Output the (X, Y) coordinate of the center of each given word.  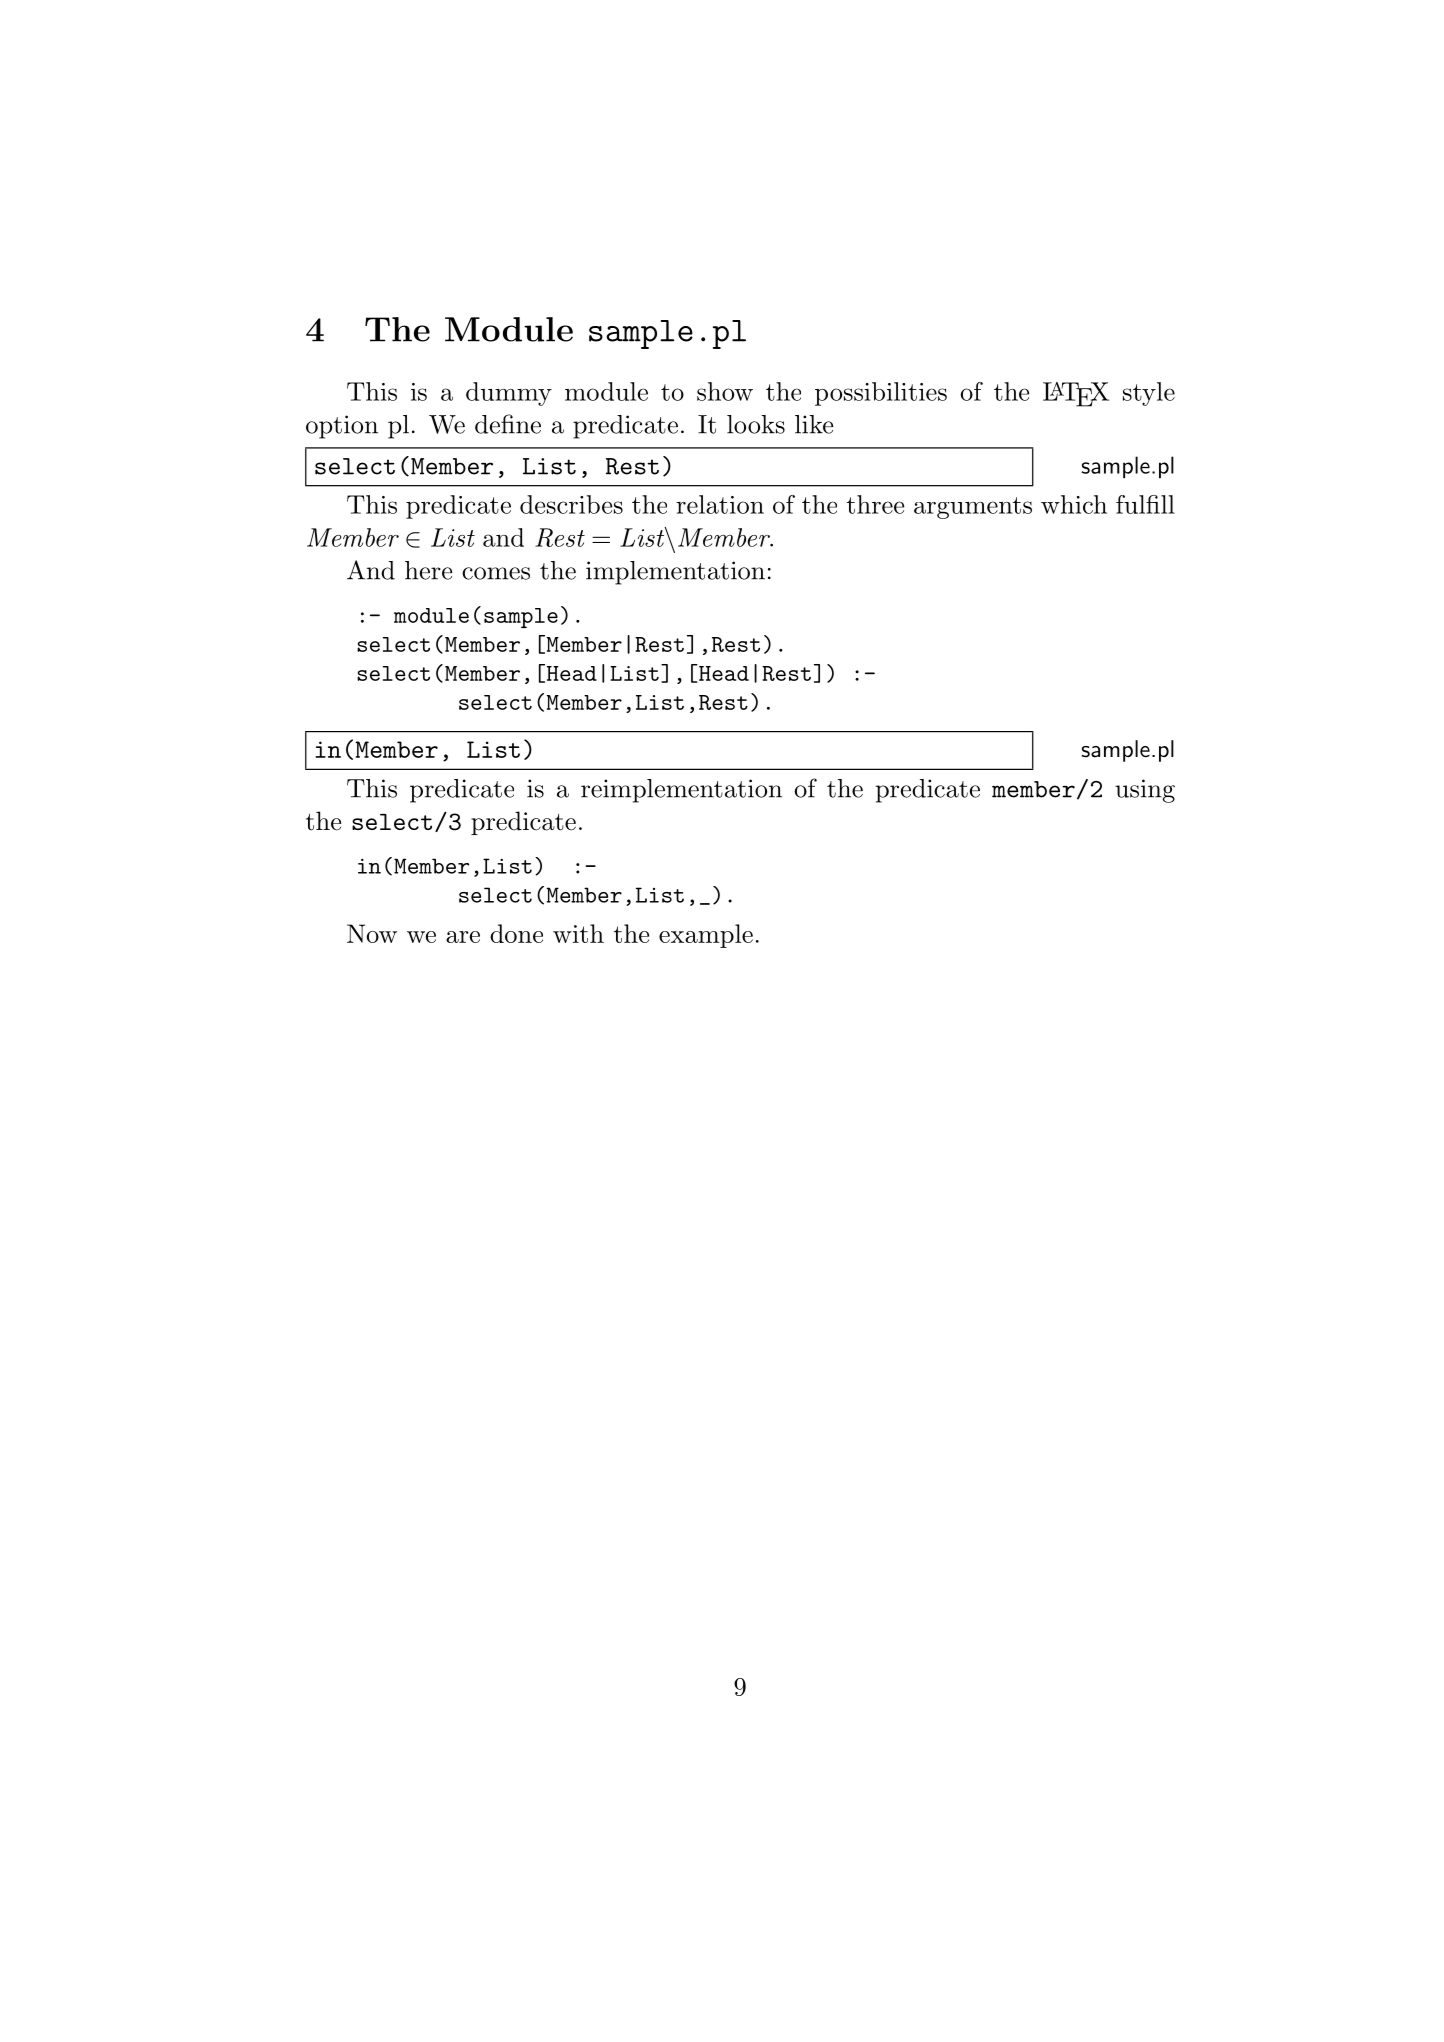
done (516, 933)
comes (496, 573)
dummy (509, 394)
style (1149, 394)
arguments (973, 508)
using (1145, 791)
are (463, 937)
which (1074, 504)
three (875, 504)
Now (372, 933)
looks (756, 424)
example (706, 936)
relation (720, 504)
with (578, 933)
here (428, 570)
